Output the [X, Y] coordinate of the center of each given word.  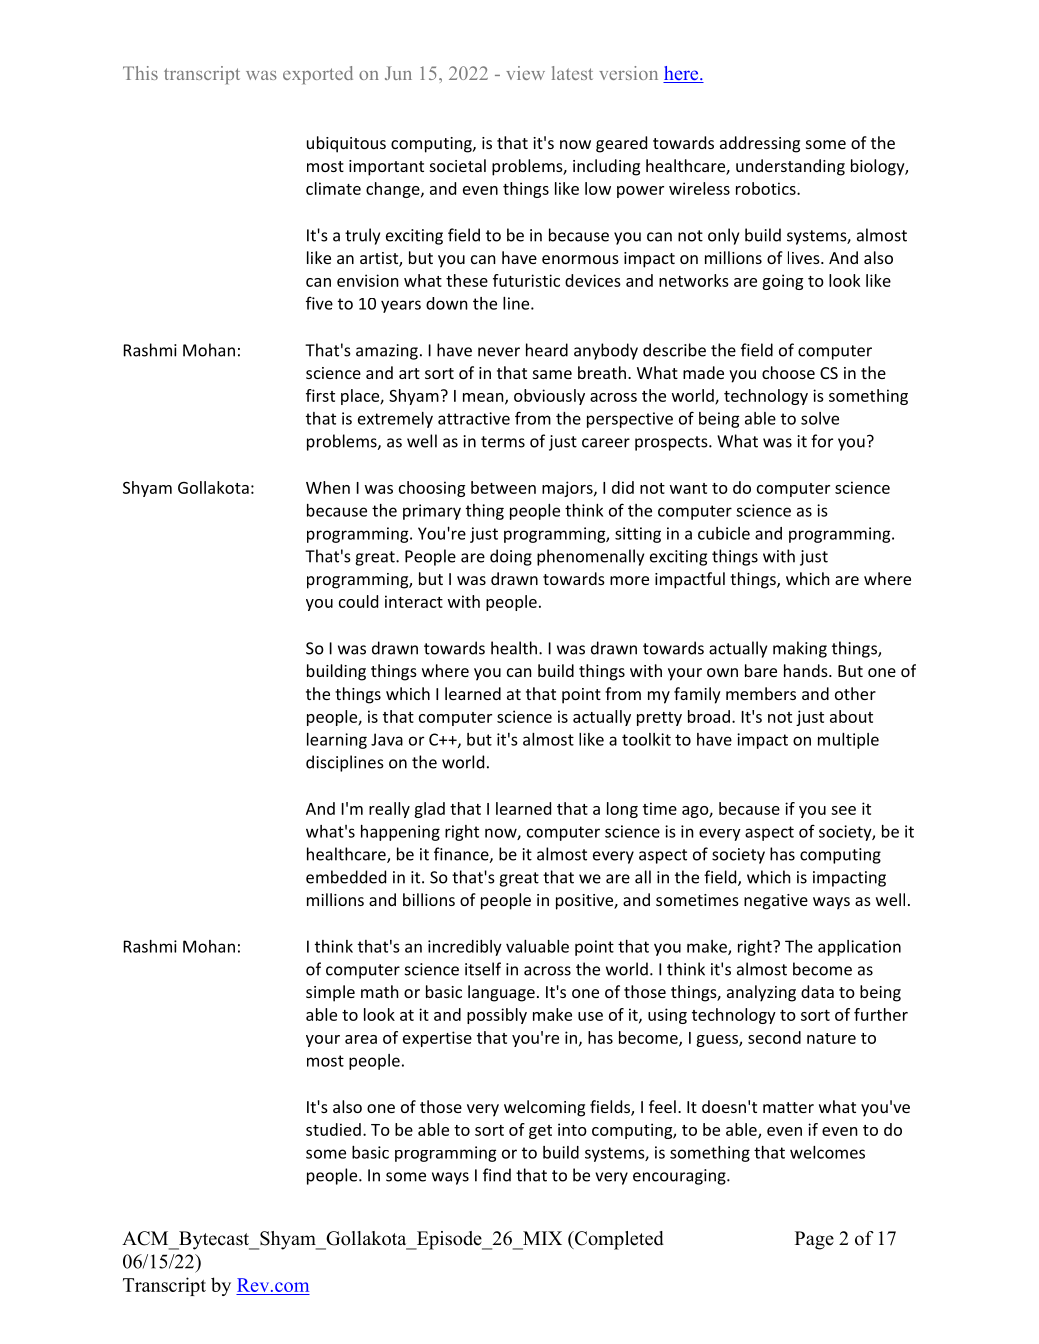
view [525, 73]
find [497, 1175]
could [358, 601]
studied [333, 1129]
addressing [760, 144]
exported [318, 75]
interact [414, 601]
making [800, 649]
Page [814, 1240]
